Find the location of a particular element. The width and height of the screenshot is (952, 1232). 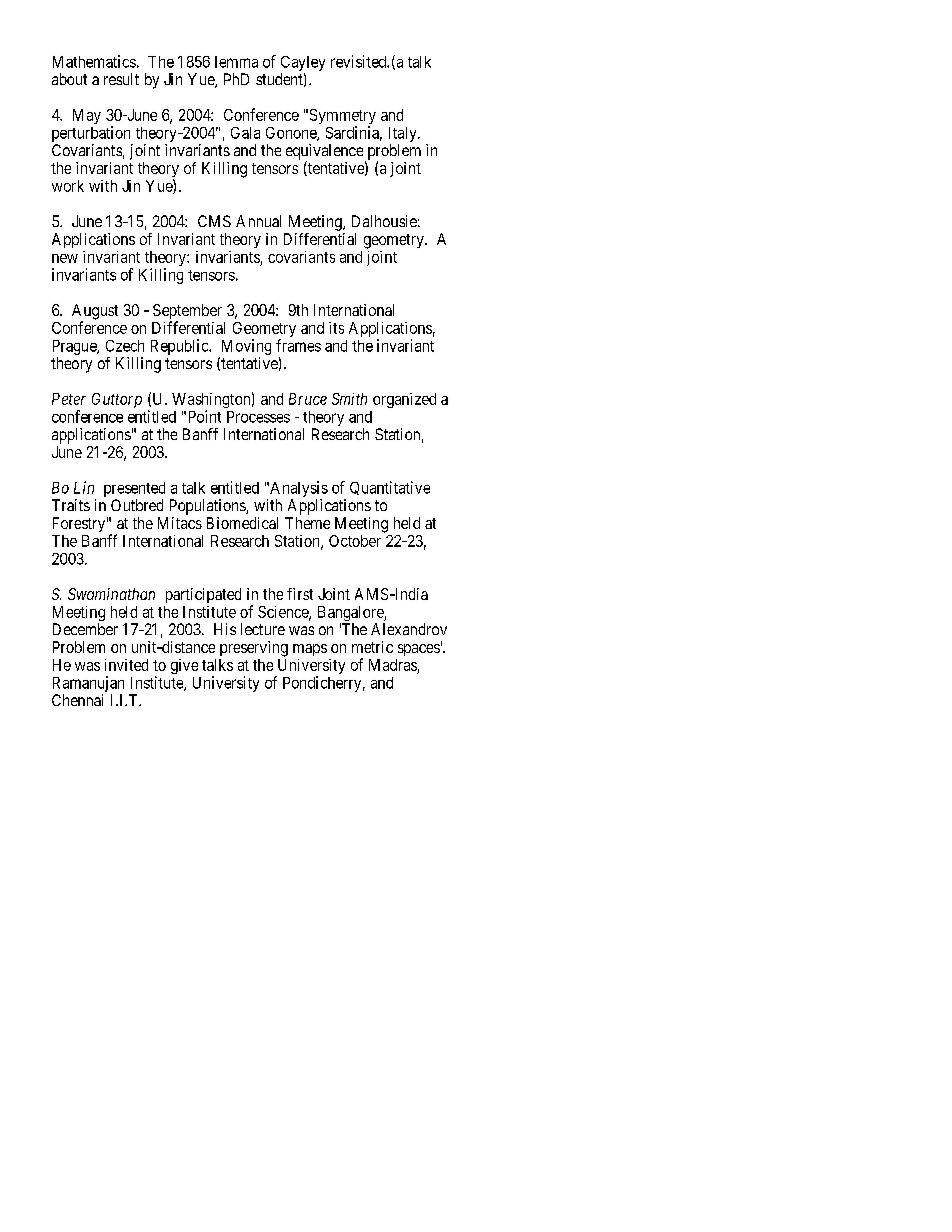

August is located at coordinates (95, 313).
